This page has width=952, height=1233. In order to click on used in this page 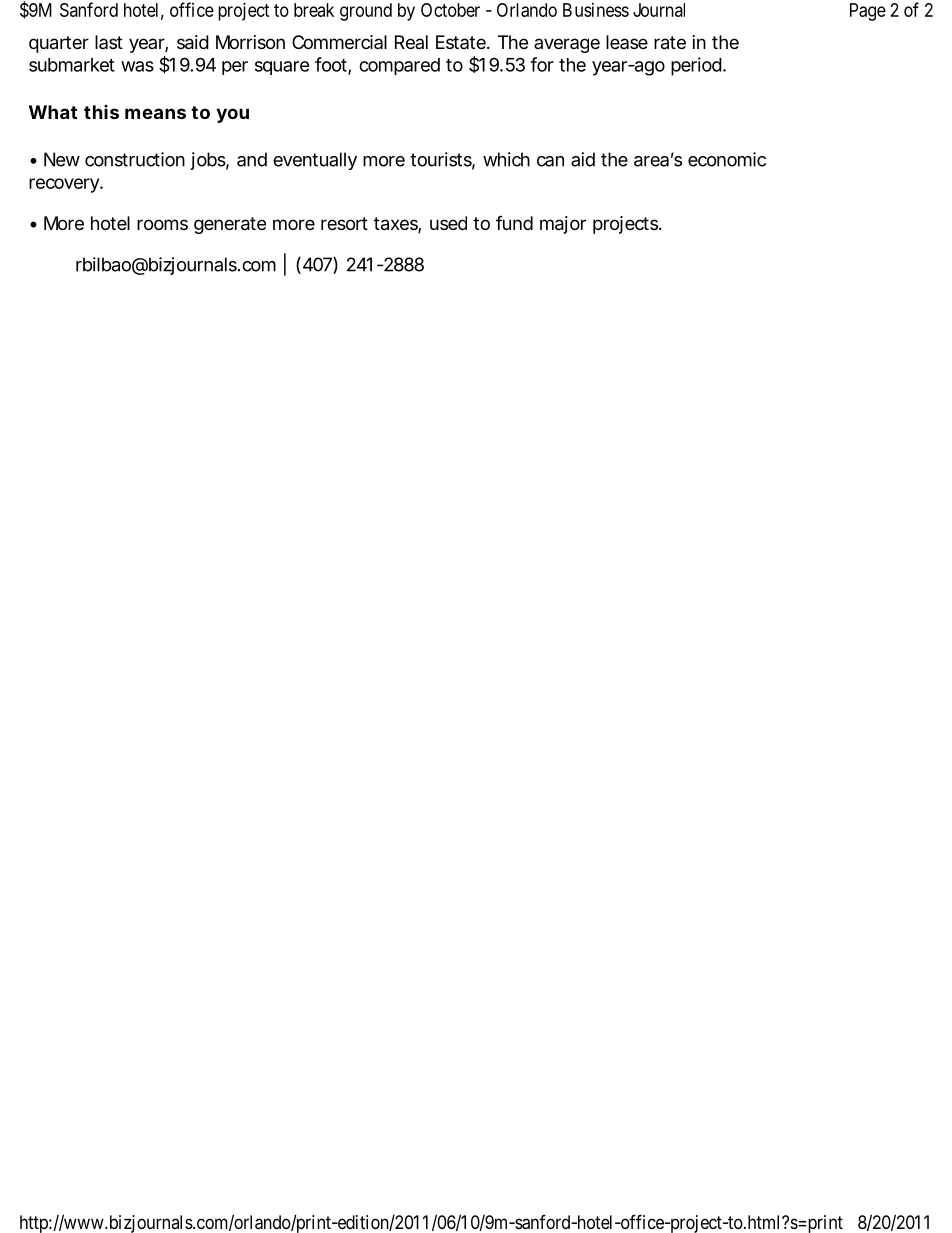, I will do `click(448, 223)`.
